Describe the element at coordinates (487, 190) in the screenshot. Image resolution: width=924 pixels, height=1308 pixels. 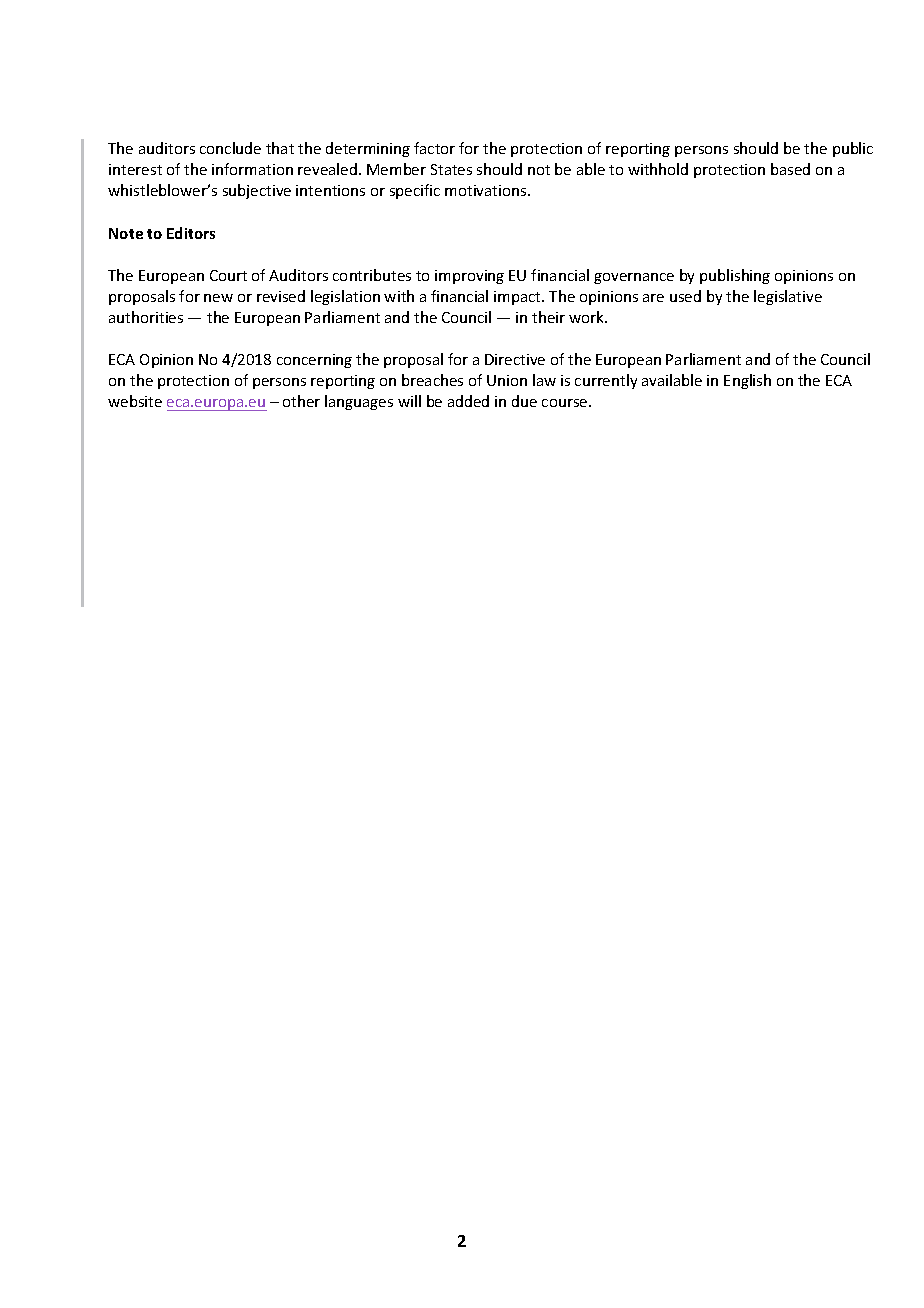
I see `motivations` at that location.
